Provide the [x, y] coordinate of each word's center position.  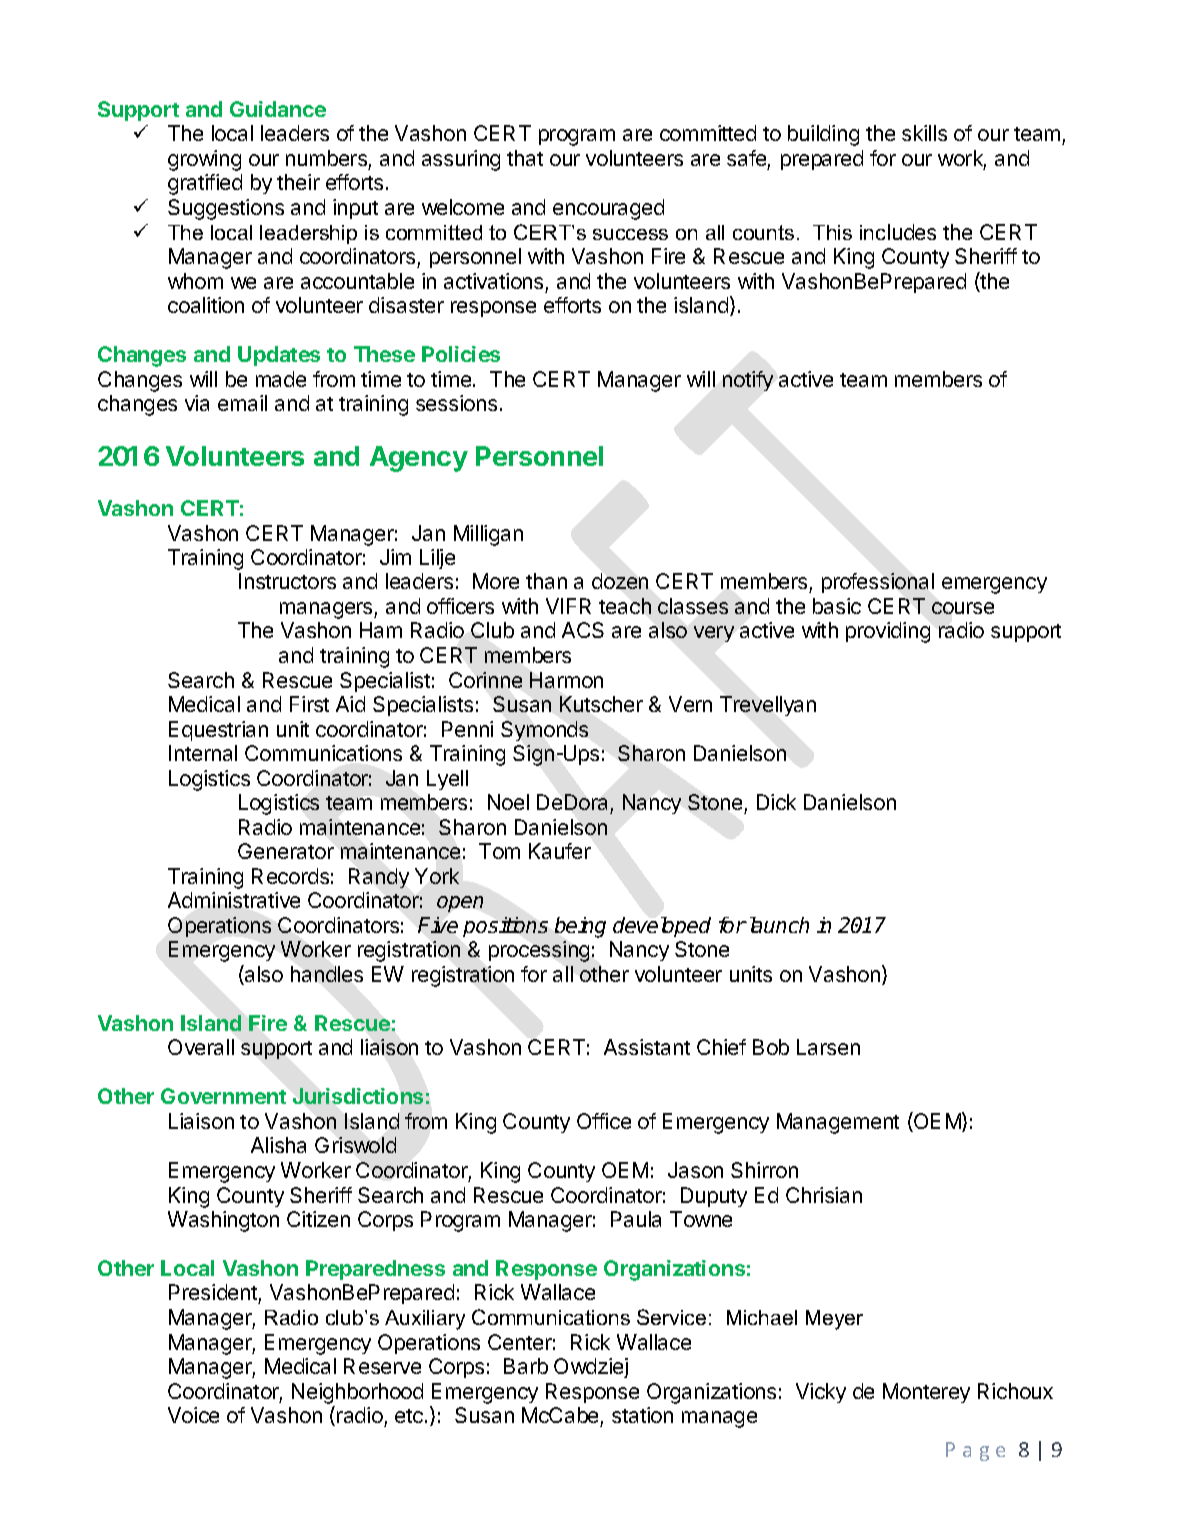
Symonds [544, 731]
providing [888, 632]
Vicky [821, 1393]
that [525, 158]
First [309, 704]
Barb [526, 1366]
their [298, 182]
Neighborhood [357, 1393]
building [823, 135]
